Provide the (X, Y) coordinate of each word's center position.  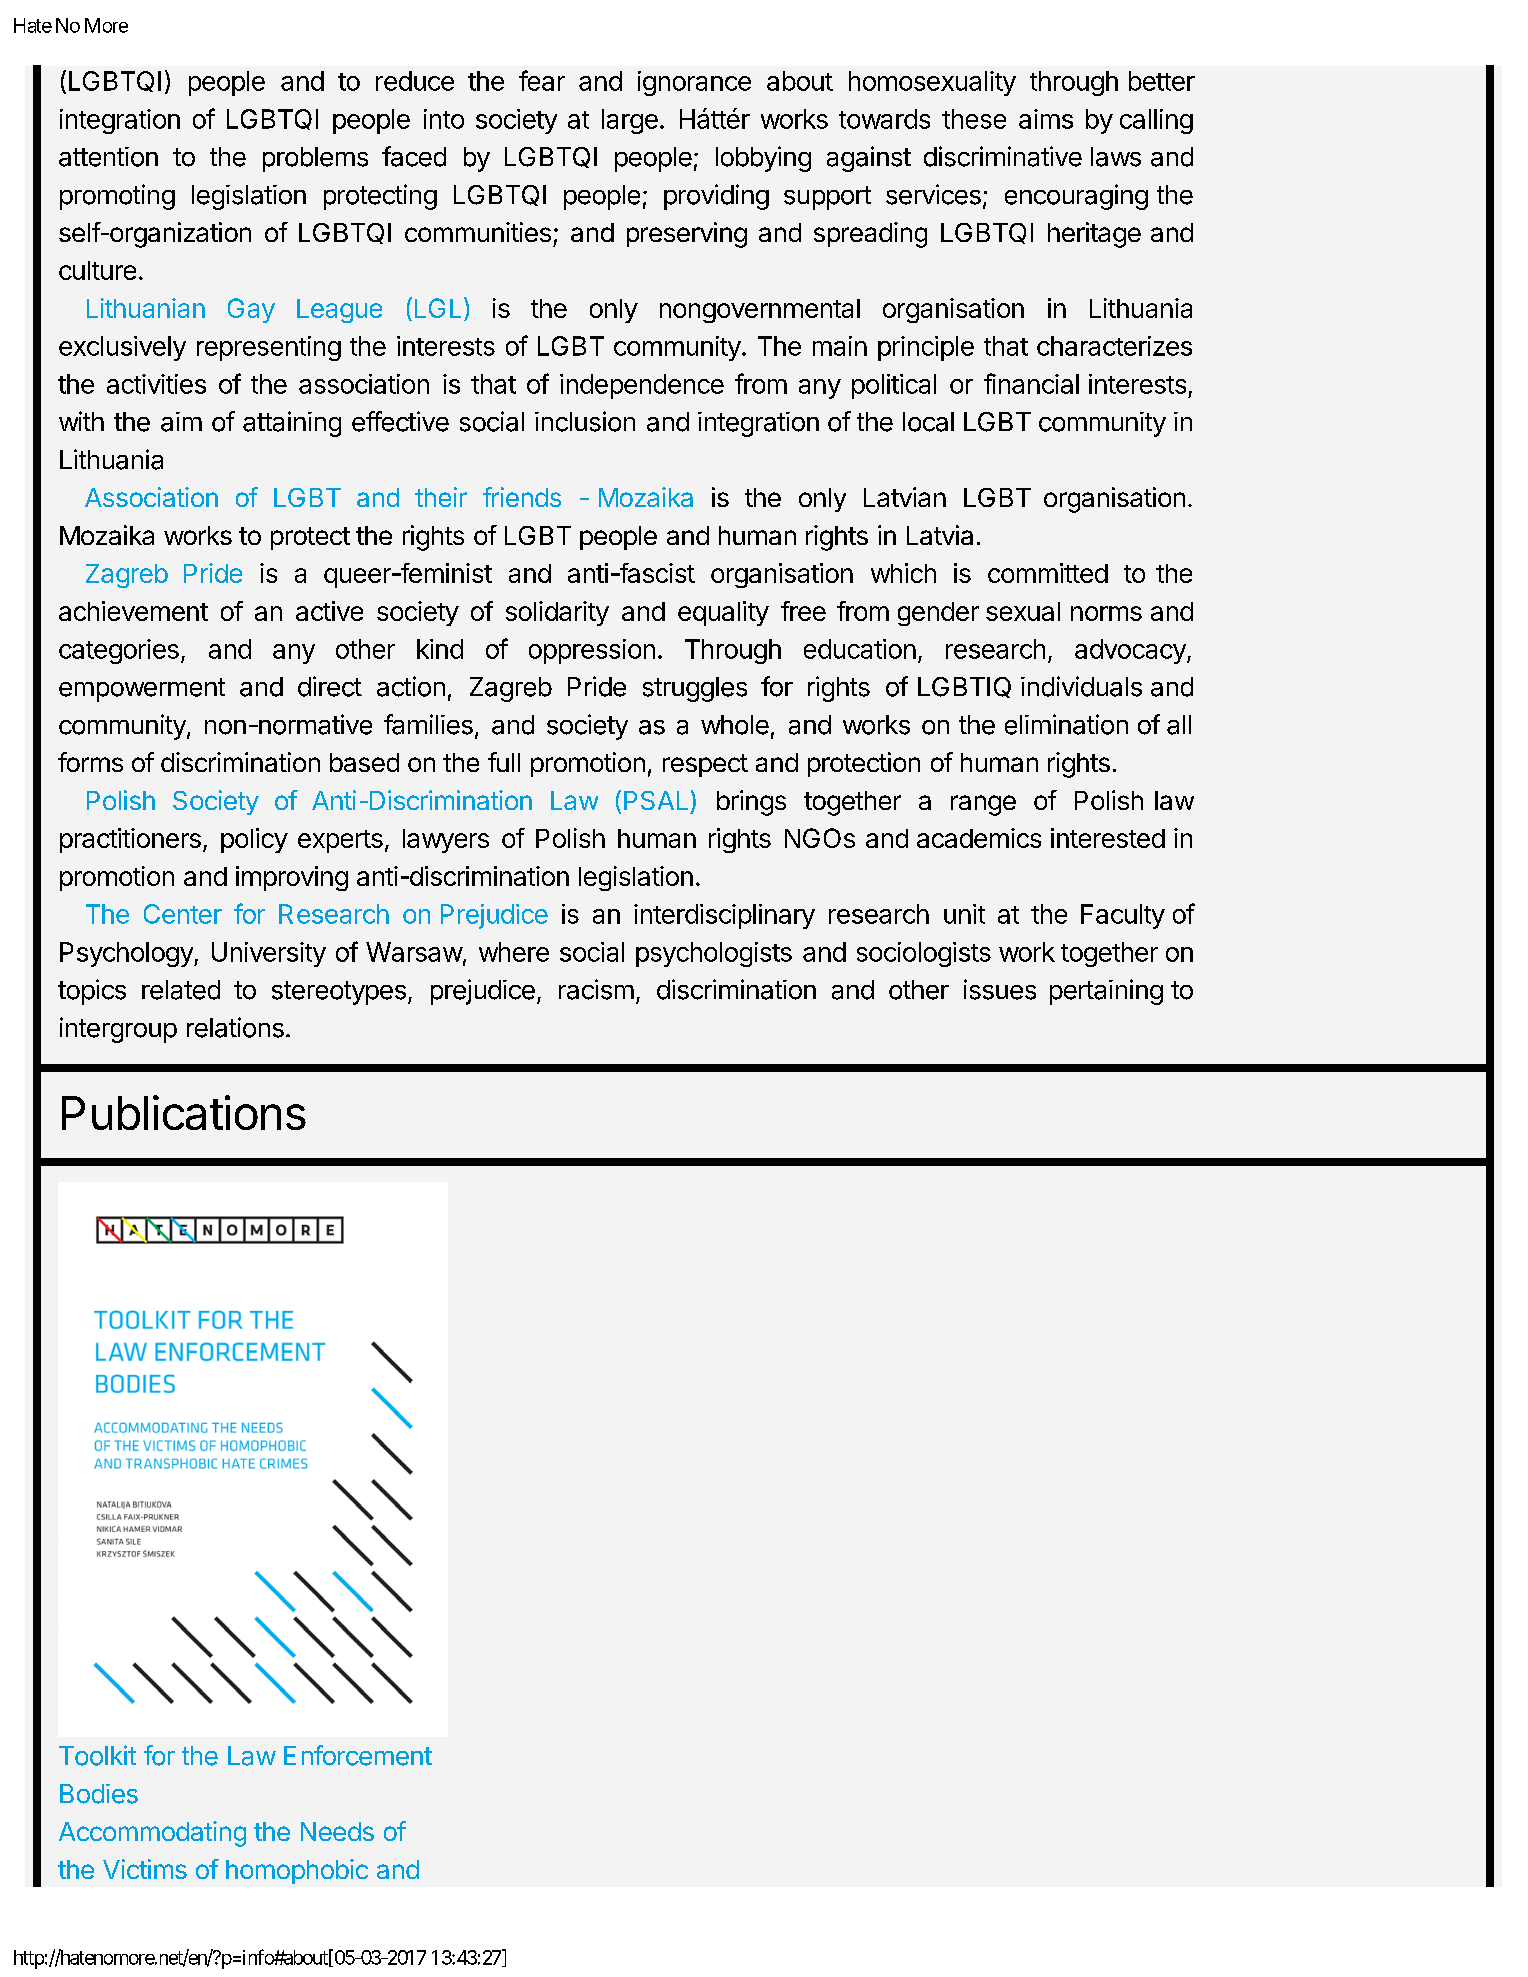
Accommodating (152, 1834)
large (630, 121)
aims (1046, 119)
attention (108, 157)
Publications (184, 1112)
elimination (1066, 724)
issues (1000, 989)
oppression (592, 651)
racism (596, 989)
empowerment (142, 690)
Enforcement (358, 1755)
